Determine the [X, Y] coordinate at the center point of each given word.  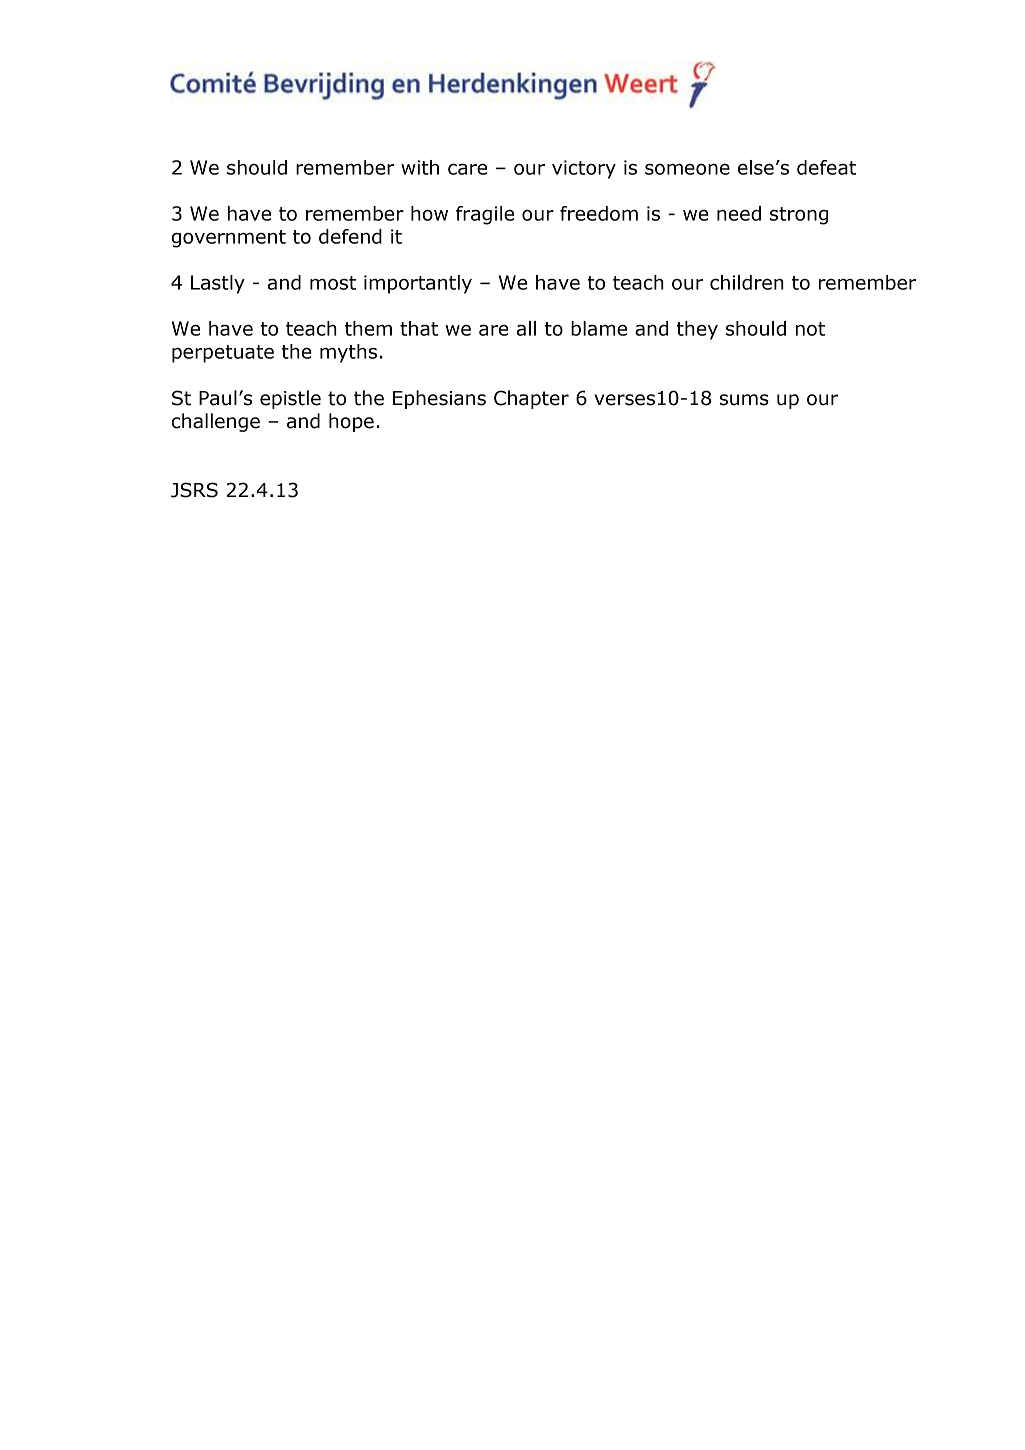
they [697, 330]
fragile [485, 215]
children [747, 282]
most [333, 283]
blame [599, 328]
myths [348, 353]
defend [350, 236]
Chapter [531, 399]
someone [687, 169]
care [467, 169]
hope [351, 422]
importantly [418, 284]
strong [799, 216]
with [420, 167]
